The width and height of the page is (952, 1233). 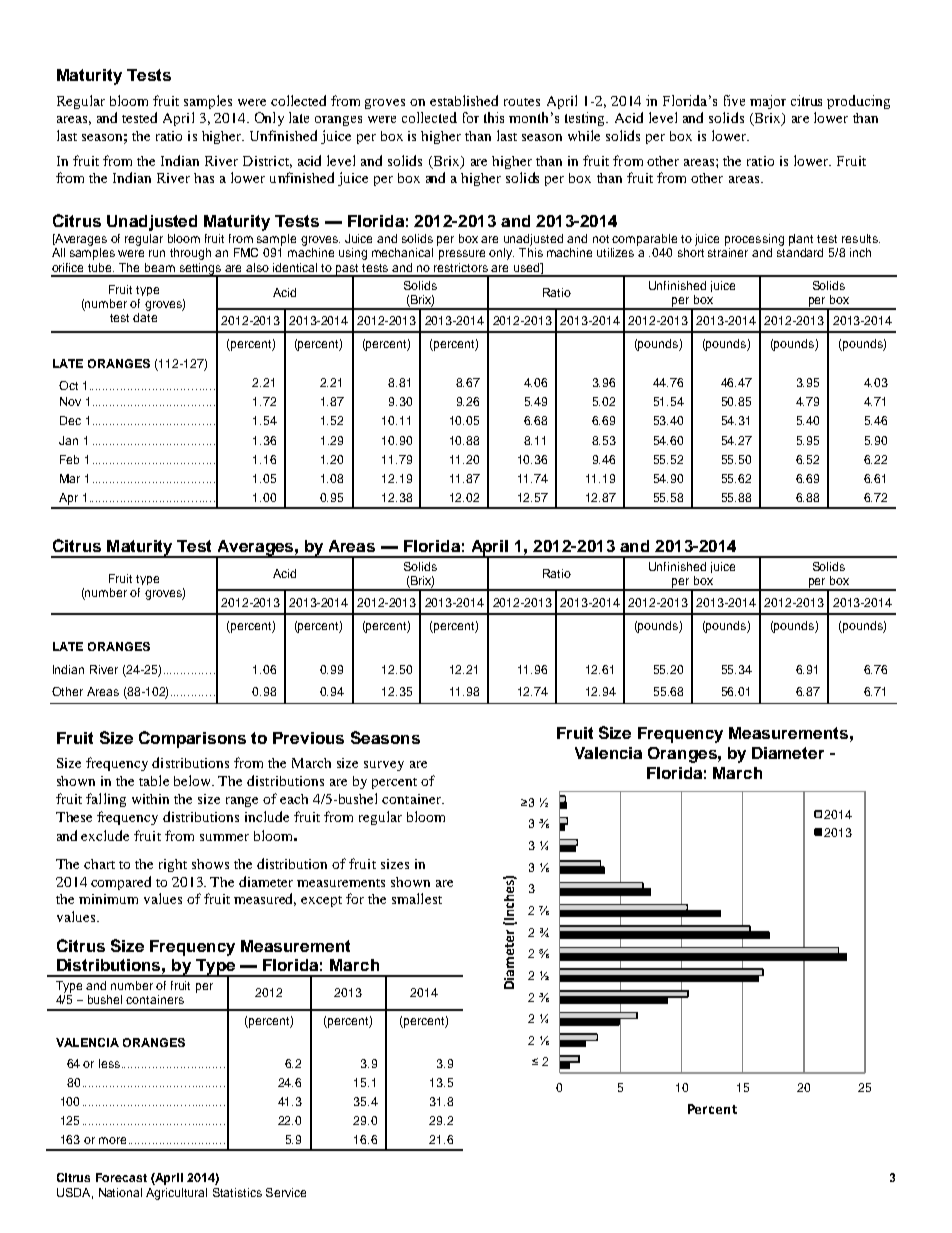 I want to click on has, so click(x=204, y=178).
